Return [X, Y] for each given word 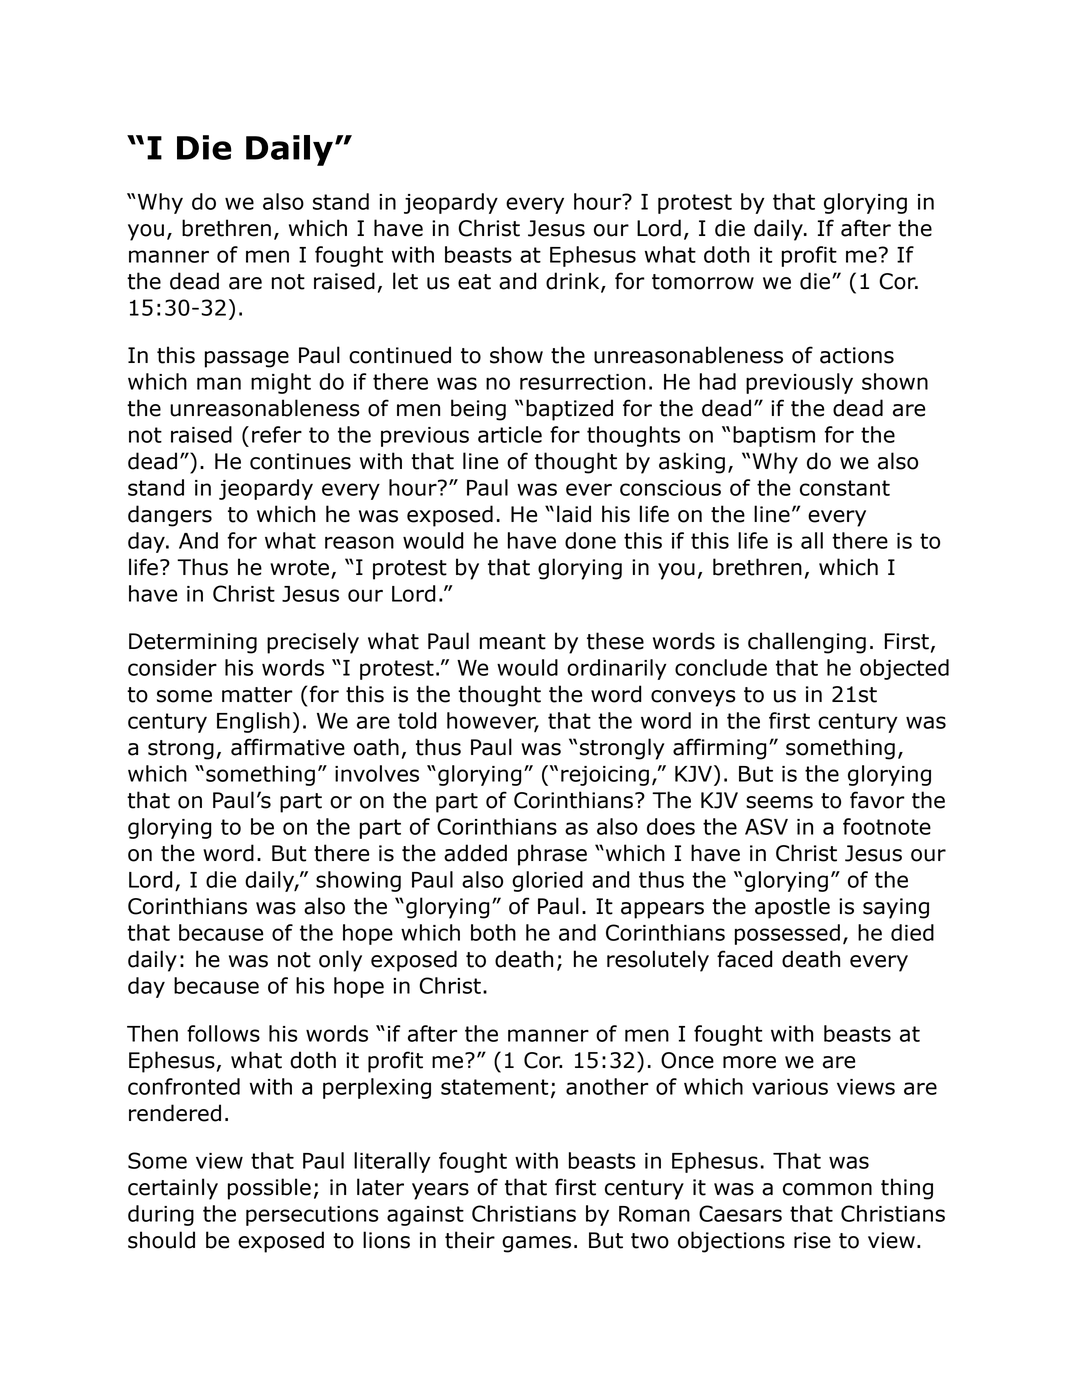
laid [574, 514]
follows [223, 1033]
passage [247, 359]
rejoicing [605, 776]
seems [779, 802]
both [493, 932]
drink [574, 282]
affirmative [288, 747]
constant [845, 488]
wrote [299, 568]
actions [857, 355]
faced [745, 959]
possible [269, 1189]
